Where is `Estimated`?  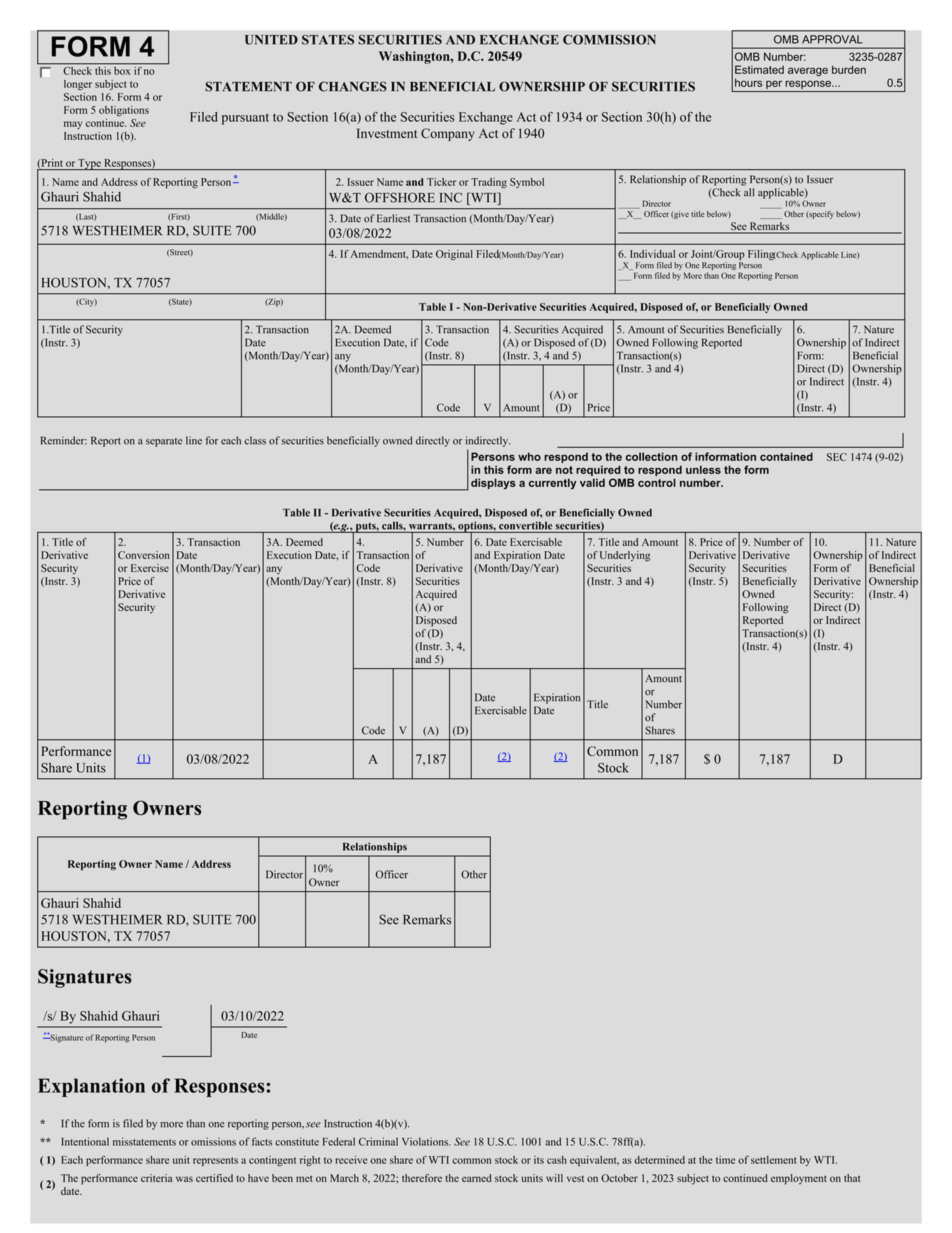
Estimated is located at coordinates (759, 69).
